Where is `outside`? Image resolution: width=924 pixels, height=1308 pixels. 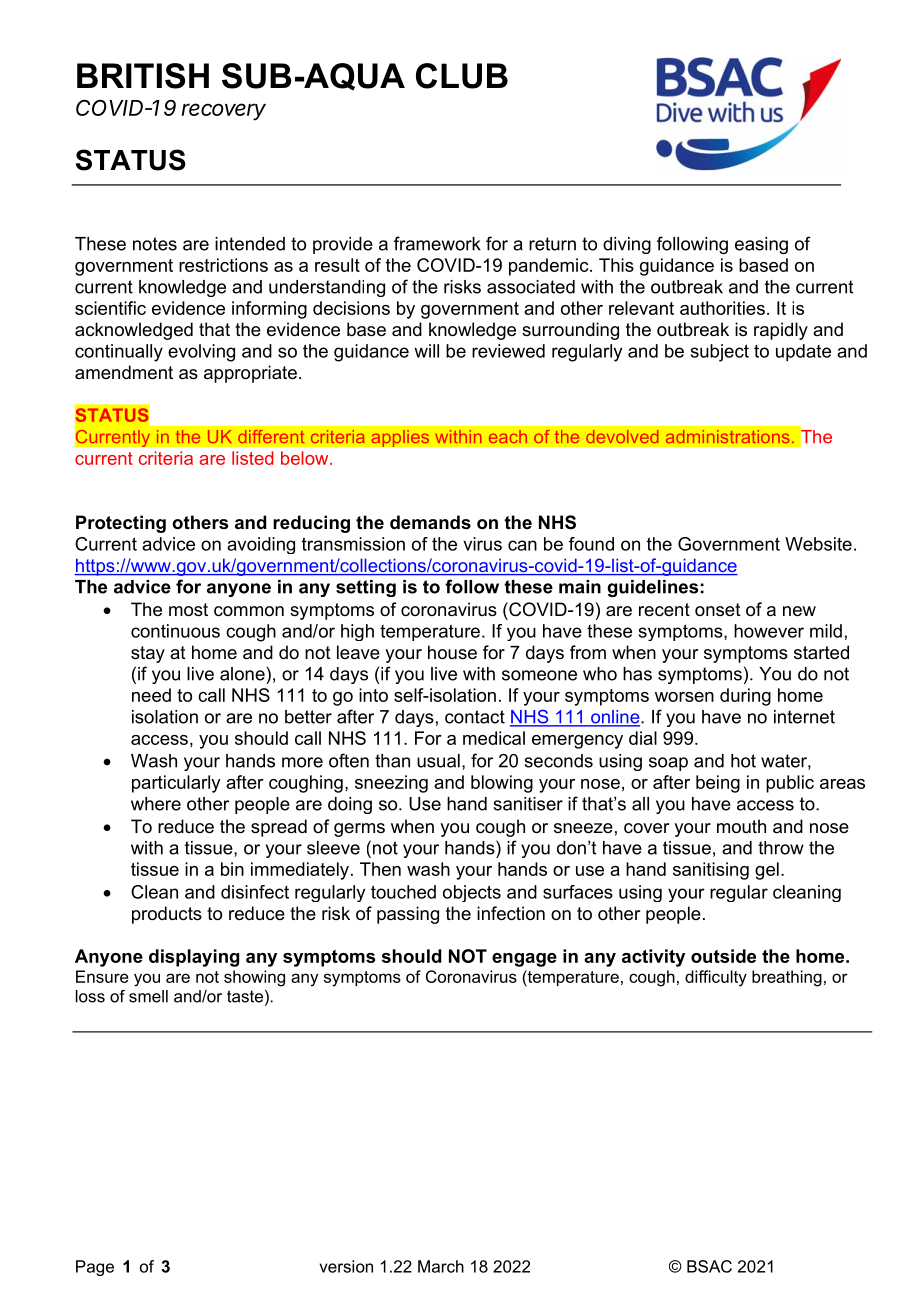 outside is located at coordinates (723, 956).
